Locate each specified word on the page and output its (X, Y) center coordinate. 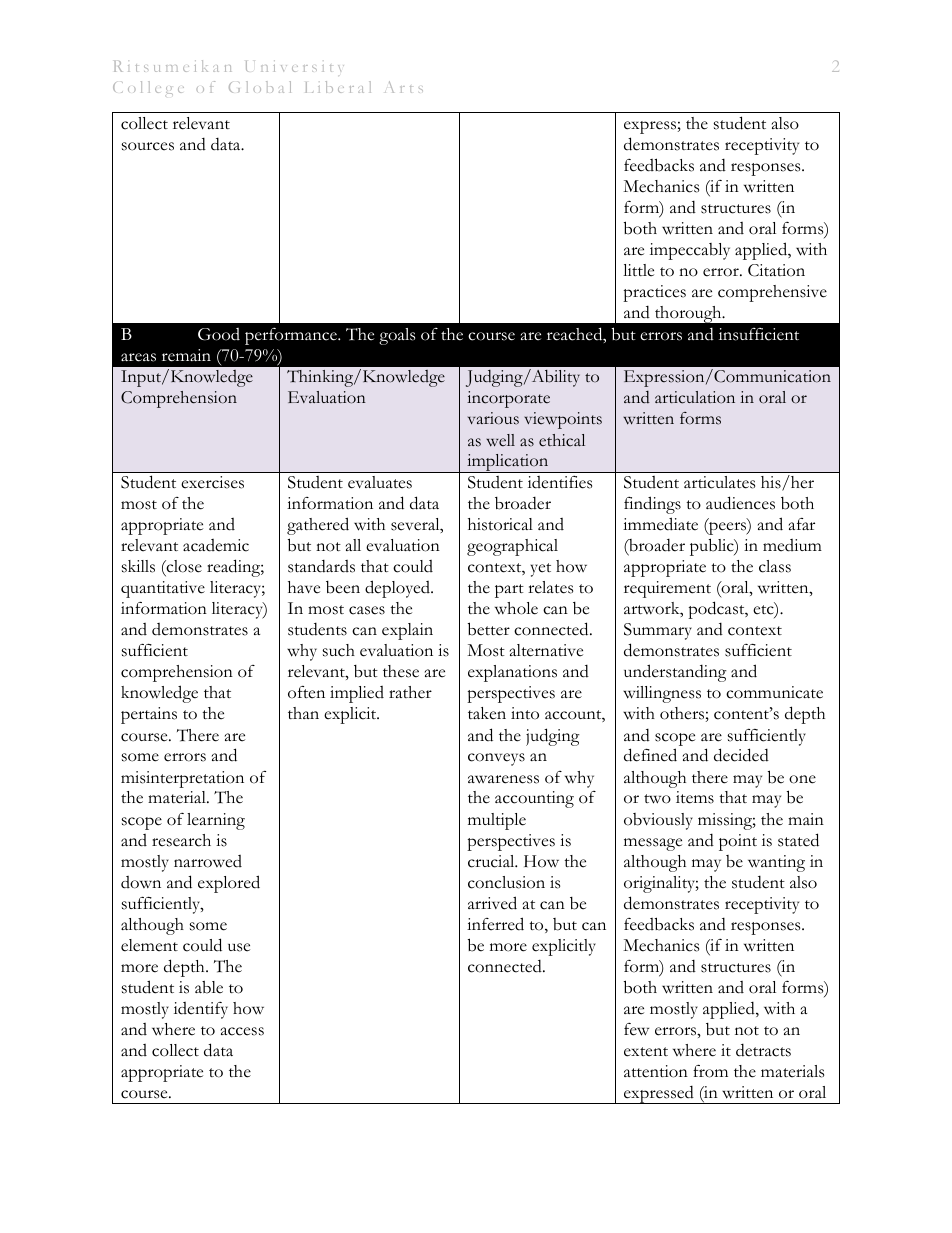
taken (487, 713)
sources (148, 146)
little (638, 270)
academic (216, 545)
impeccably (690, 251)
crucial (492, 861)
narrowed (208, 861)
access (242, 1031)
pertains (149, 715)
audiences (740, 503)
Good (219, 334)
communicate (774, 692)
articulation (695, 397)
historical (500, 524)
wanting (776, 863)
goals (397, 336)
